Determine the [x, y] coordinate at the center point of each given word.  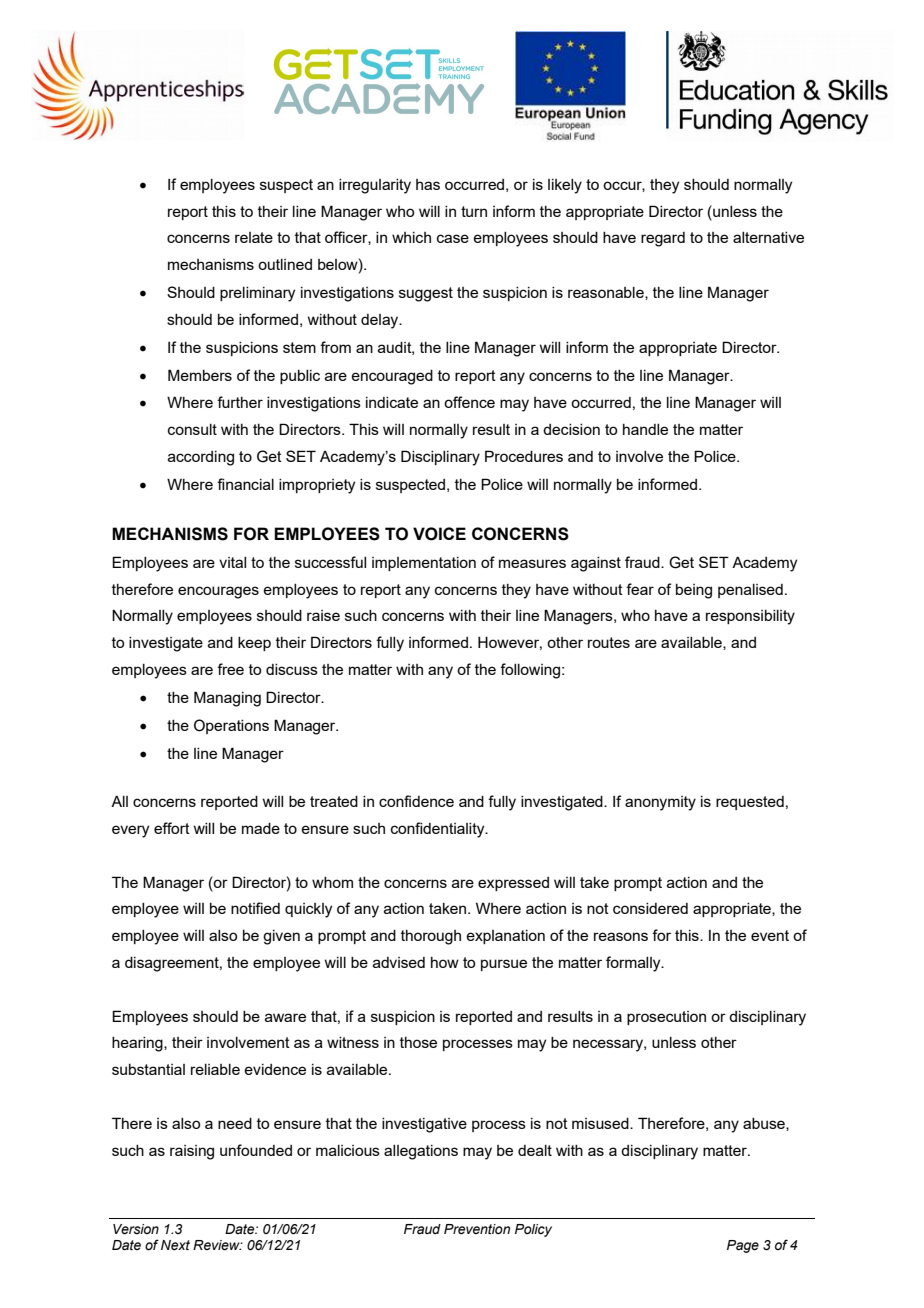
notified [255, 908]
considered [650, 908]
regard [663, 239]
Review [217, 1245]
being [694, 591]
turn [474, 211]
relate [254, 237]
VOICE [439, 534]
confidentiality [439, 830]
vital [232, 562]
